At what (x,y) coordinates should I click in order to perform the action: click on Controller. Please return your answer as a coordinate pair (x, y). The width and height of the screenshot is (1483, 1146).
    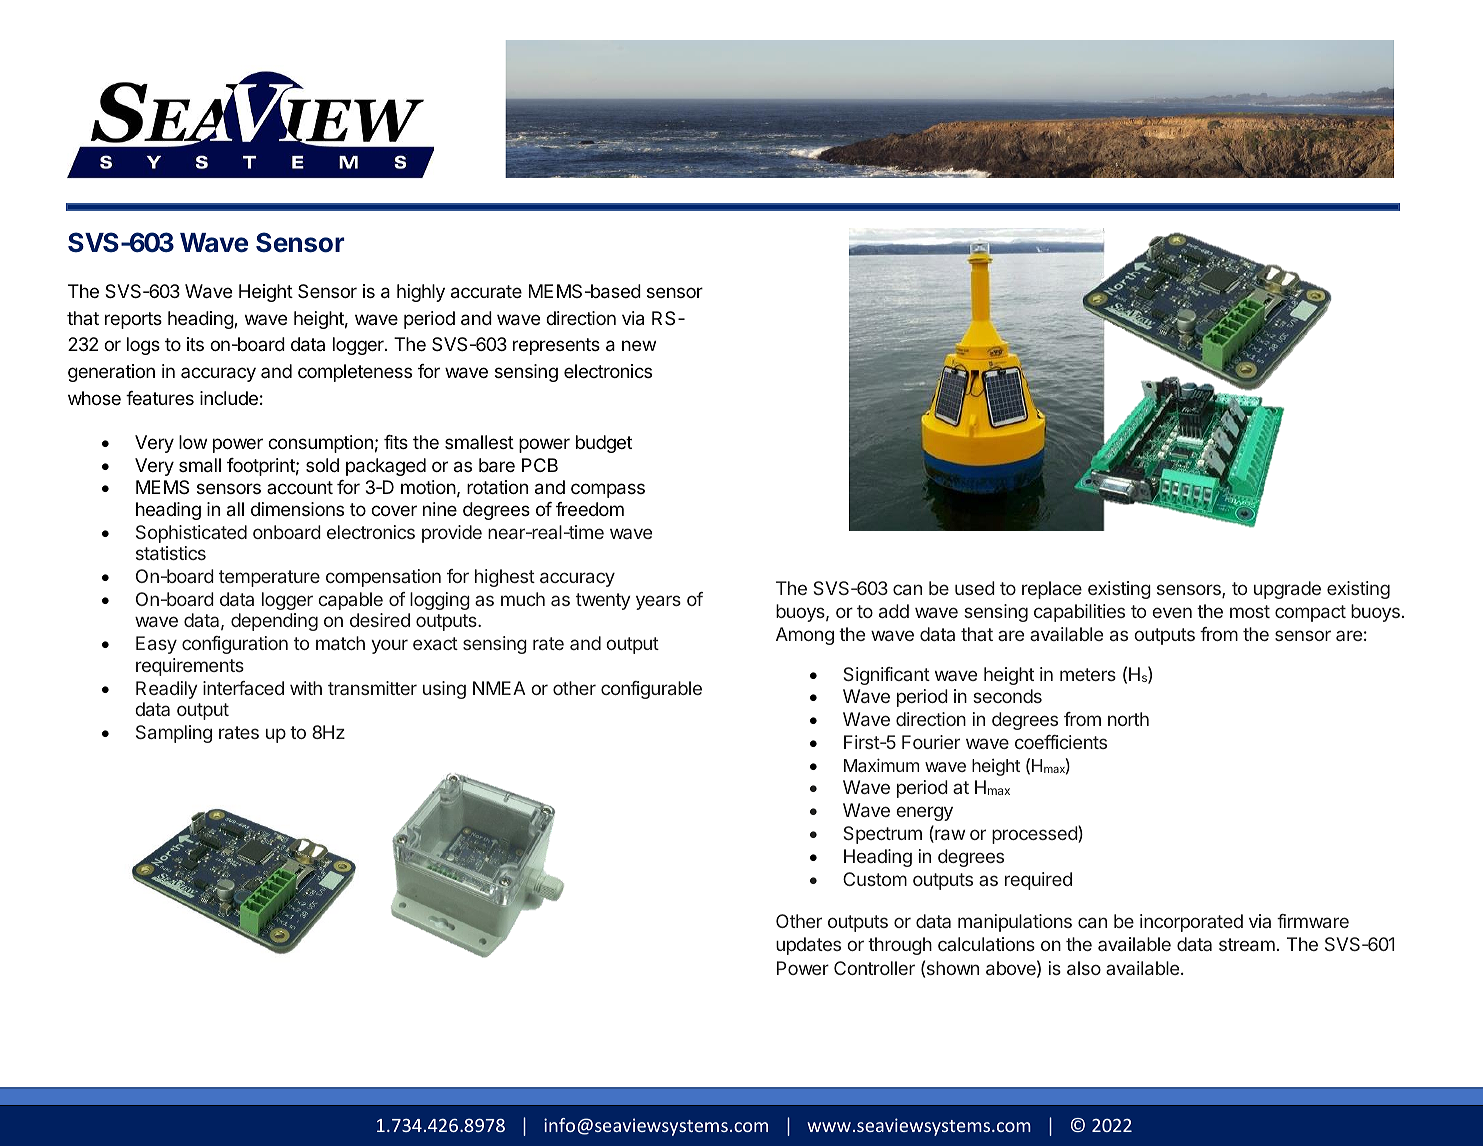
    Looking at the image, I should click on (874, 968).
